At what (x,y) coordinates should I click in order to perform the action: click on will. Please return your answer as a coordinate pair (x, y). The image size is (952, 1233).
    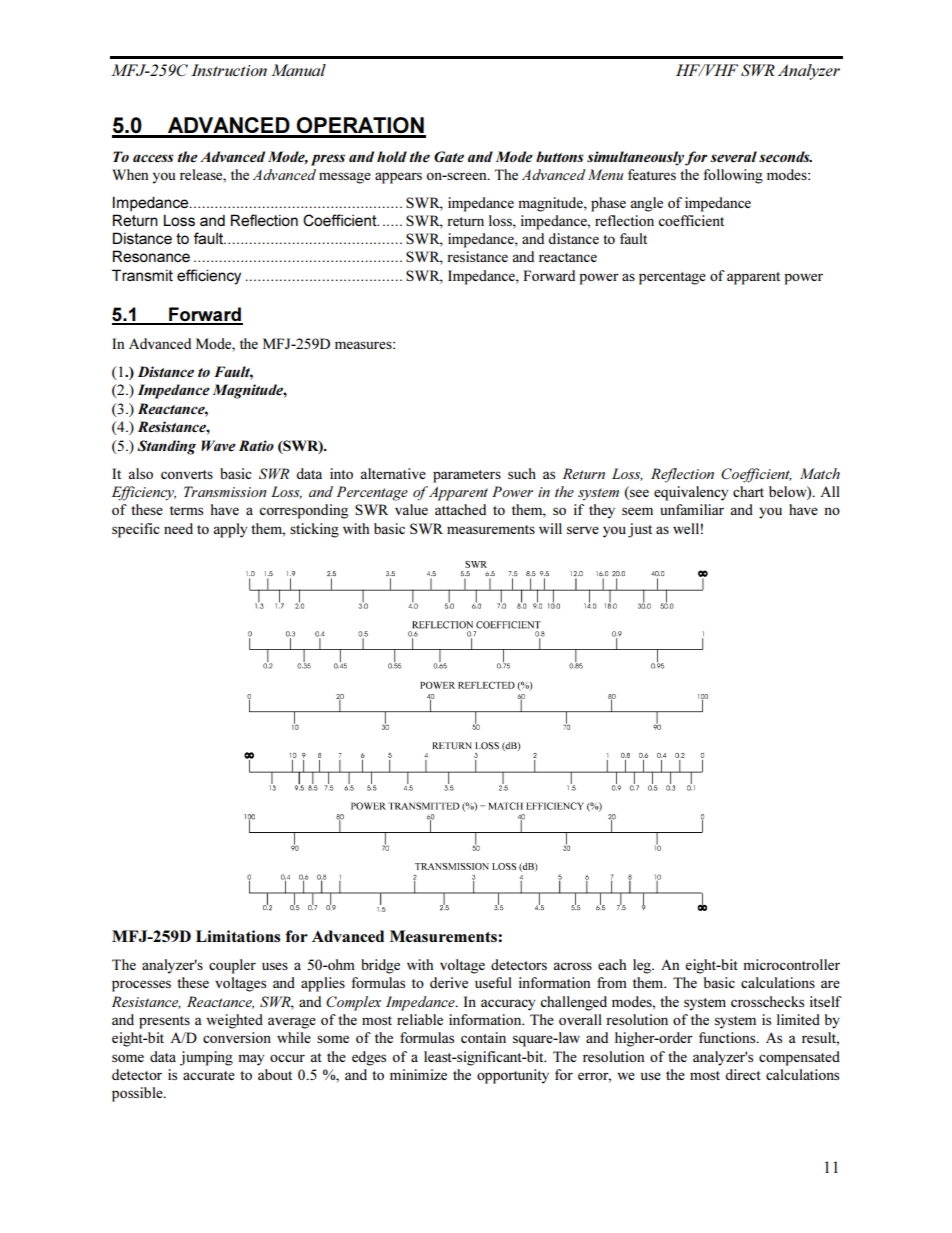
    Looking at the image, I should click on (550, 528).
